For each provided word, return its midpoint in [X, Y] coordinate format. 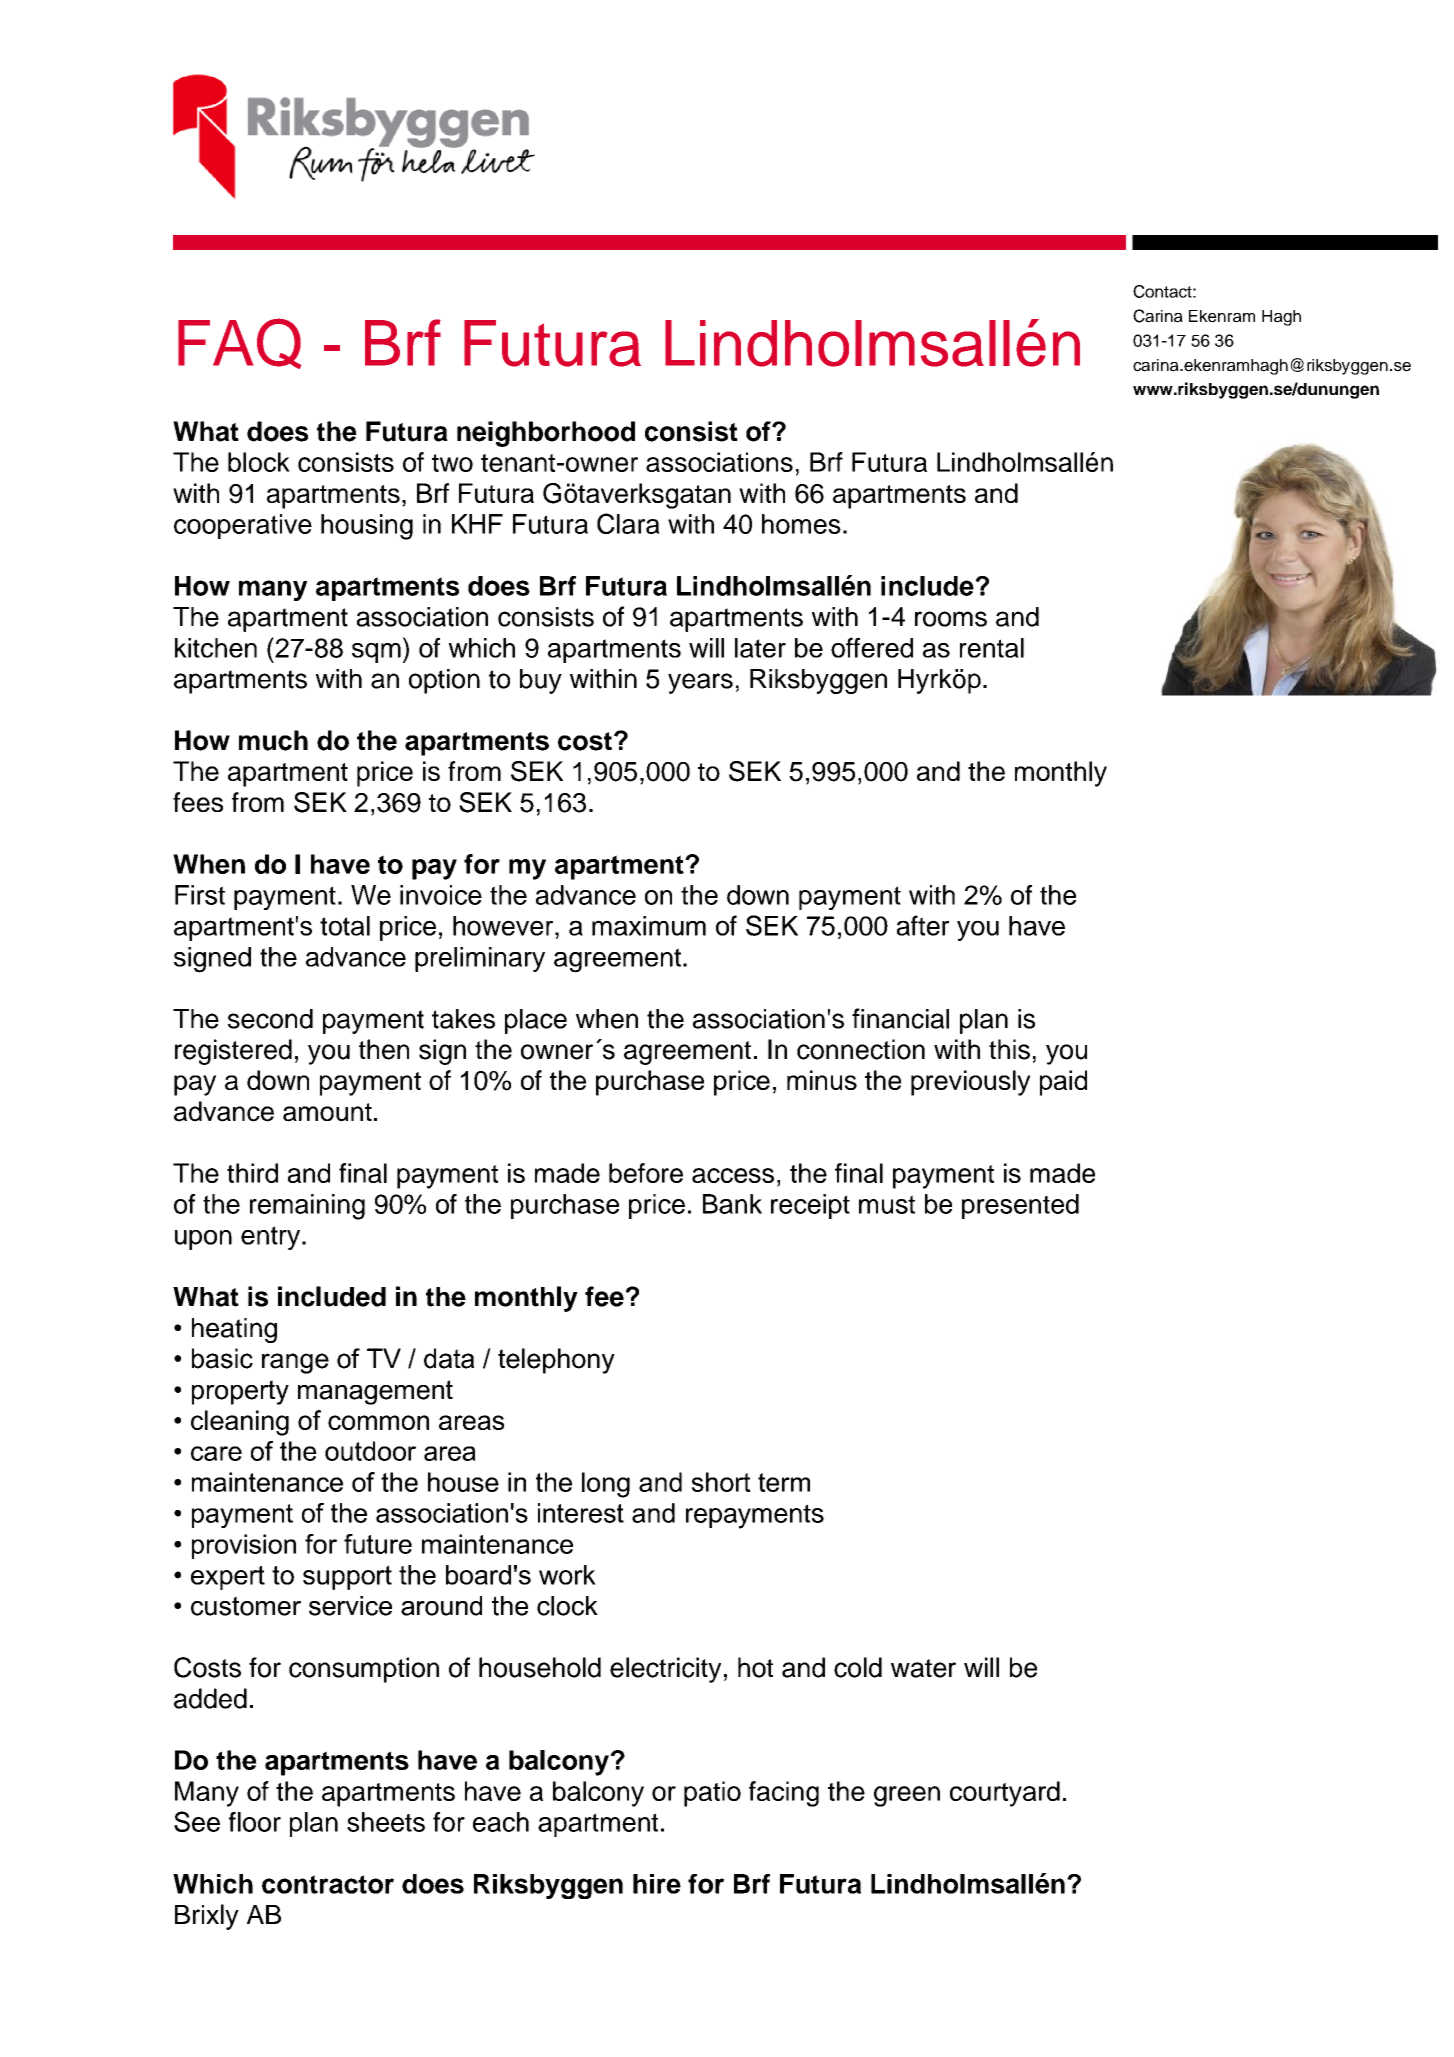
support [347, 1577]
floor [255, 1822]
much [273, 740]
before [646, 1173]
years [700, 683]
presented [1020, 1206]
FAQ [239, 343]
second [270, 1019]
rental [992, 648]
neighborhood [546, 434]
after [923, 925]
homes [801, 524]
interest [581, 1513]
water [923, 1668]
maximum [649, 926]
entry [272, 1238]
